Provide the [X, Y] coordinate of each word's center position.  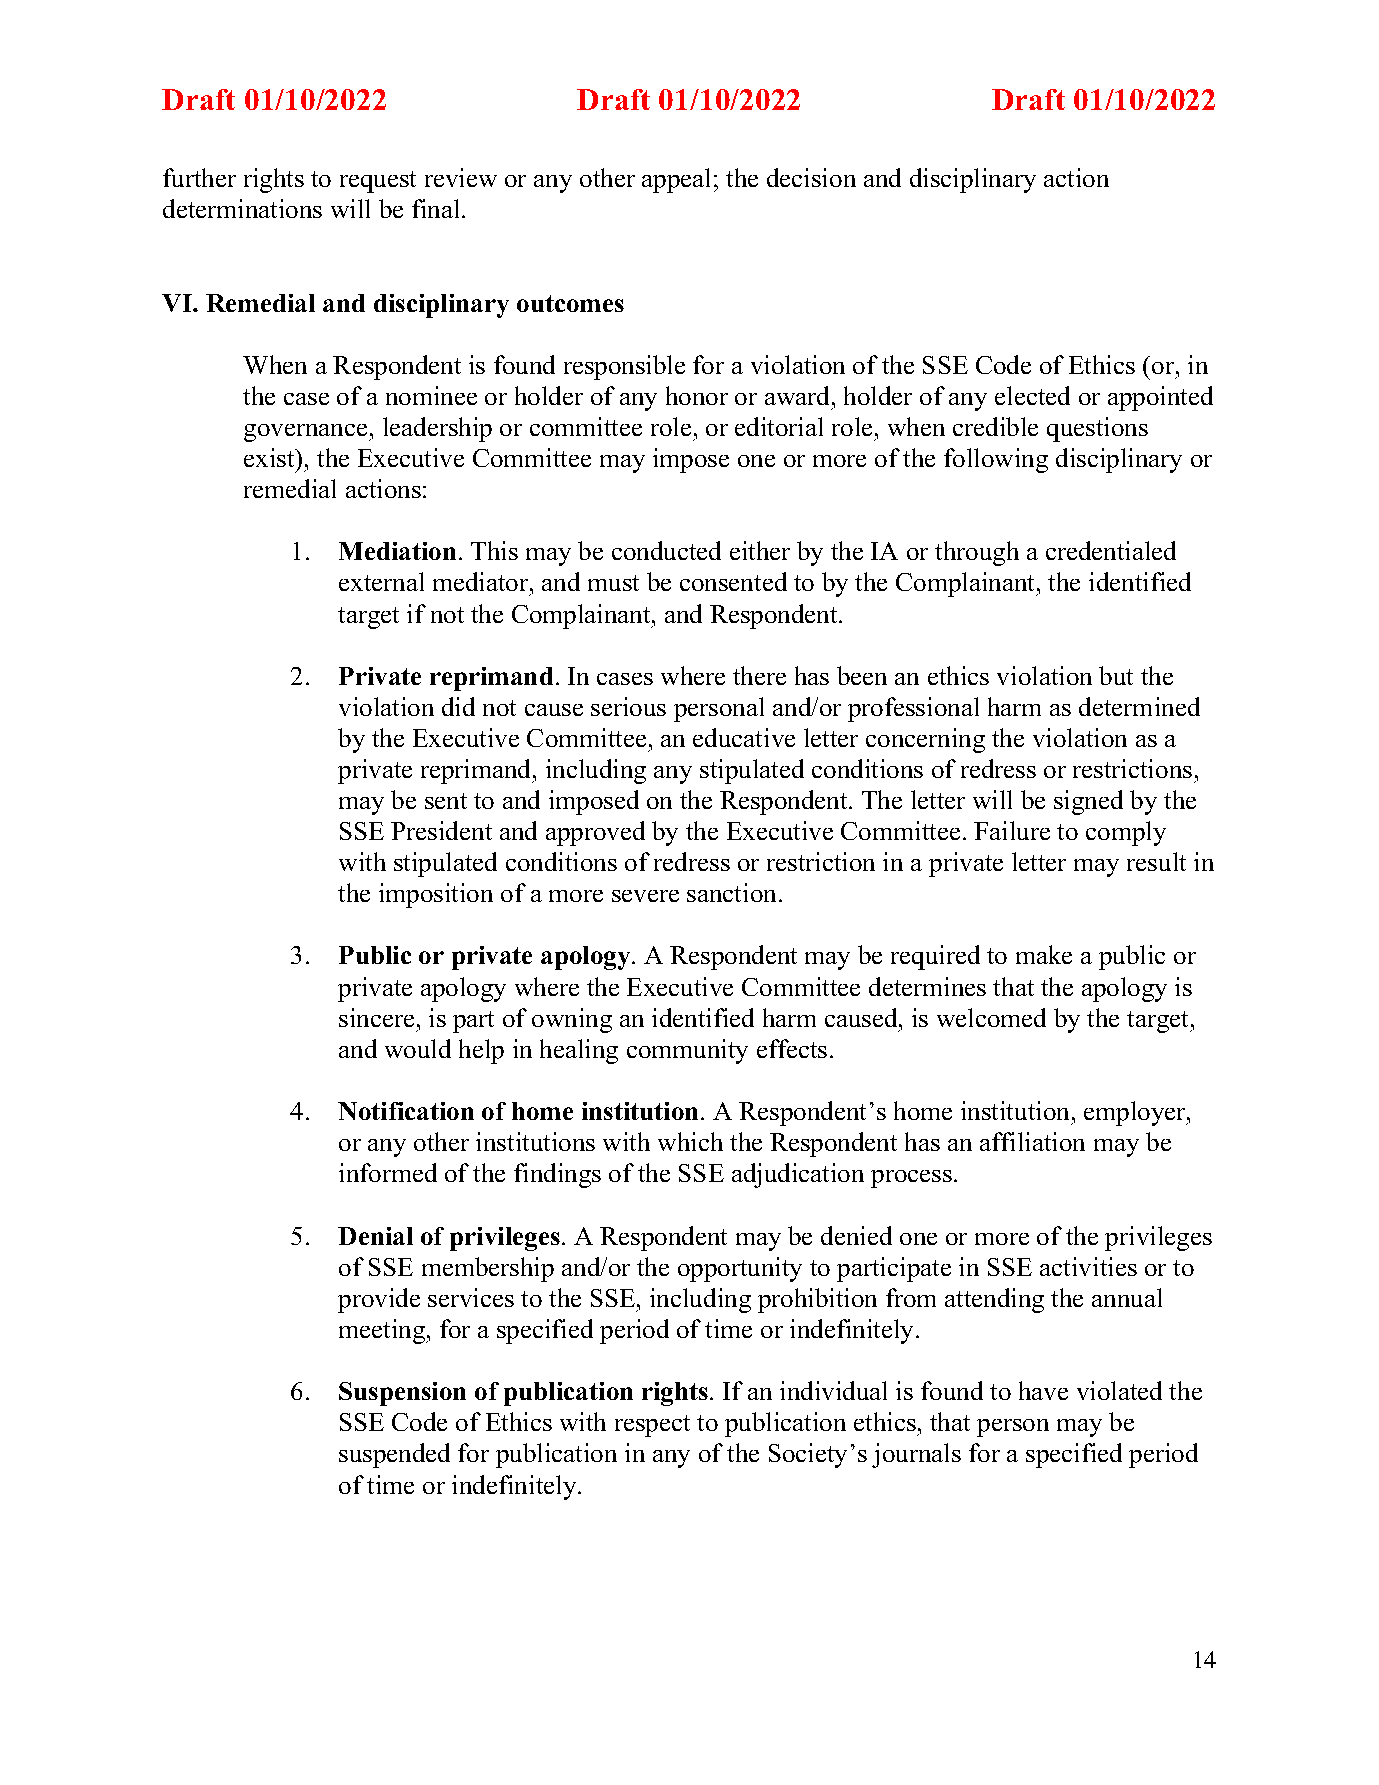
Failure [1012, 830]
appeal [676, 180]
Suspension [402, 1394]
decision [811, 177]
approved [595, 833]
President [441, 830]
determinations [242, 208]
